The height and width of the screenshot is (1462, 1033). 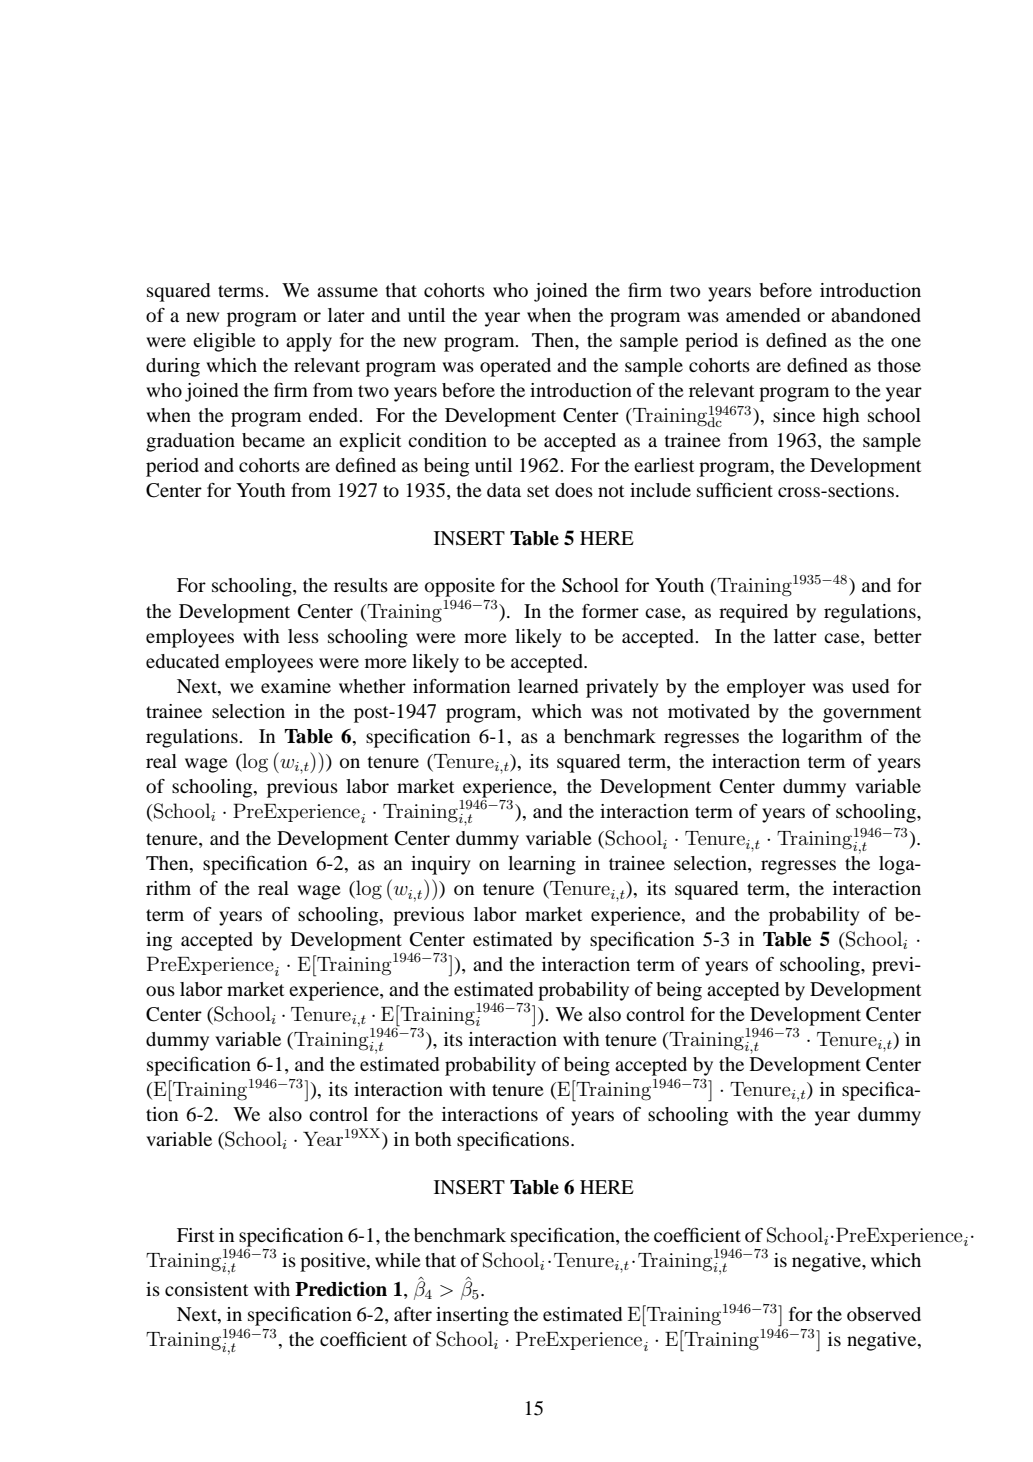 What do you see at coordinates (876, 315) in the screenshot?
I see `abandoned` at bounding box center [876, 315].
